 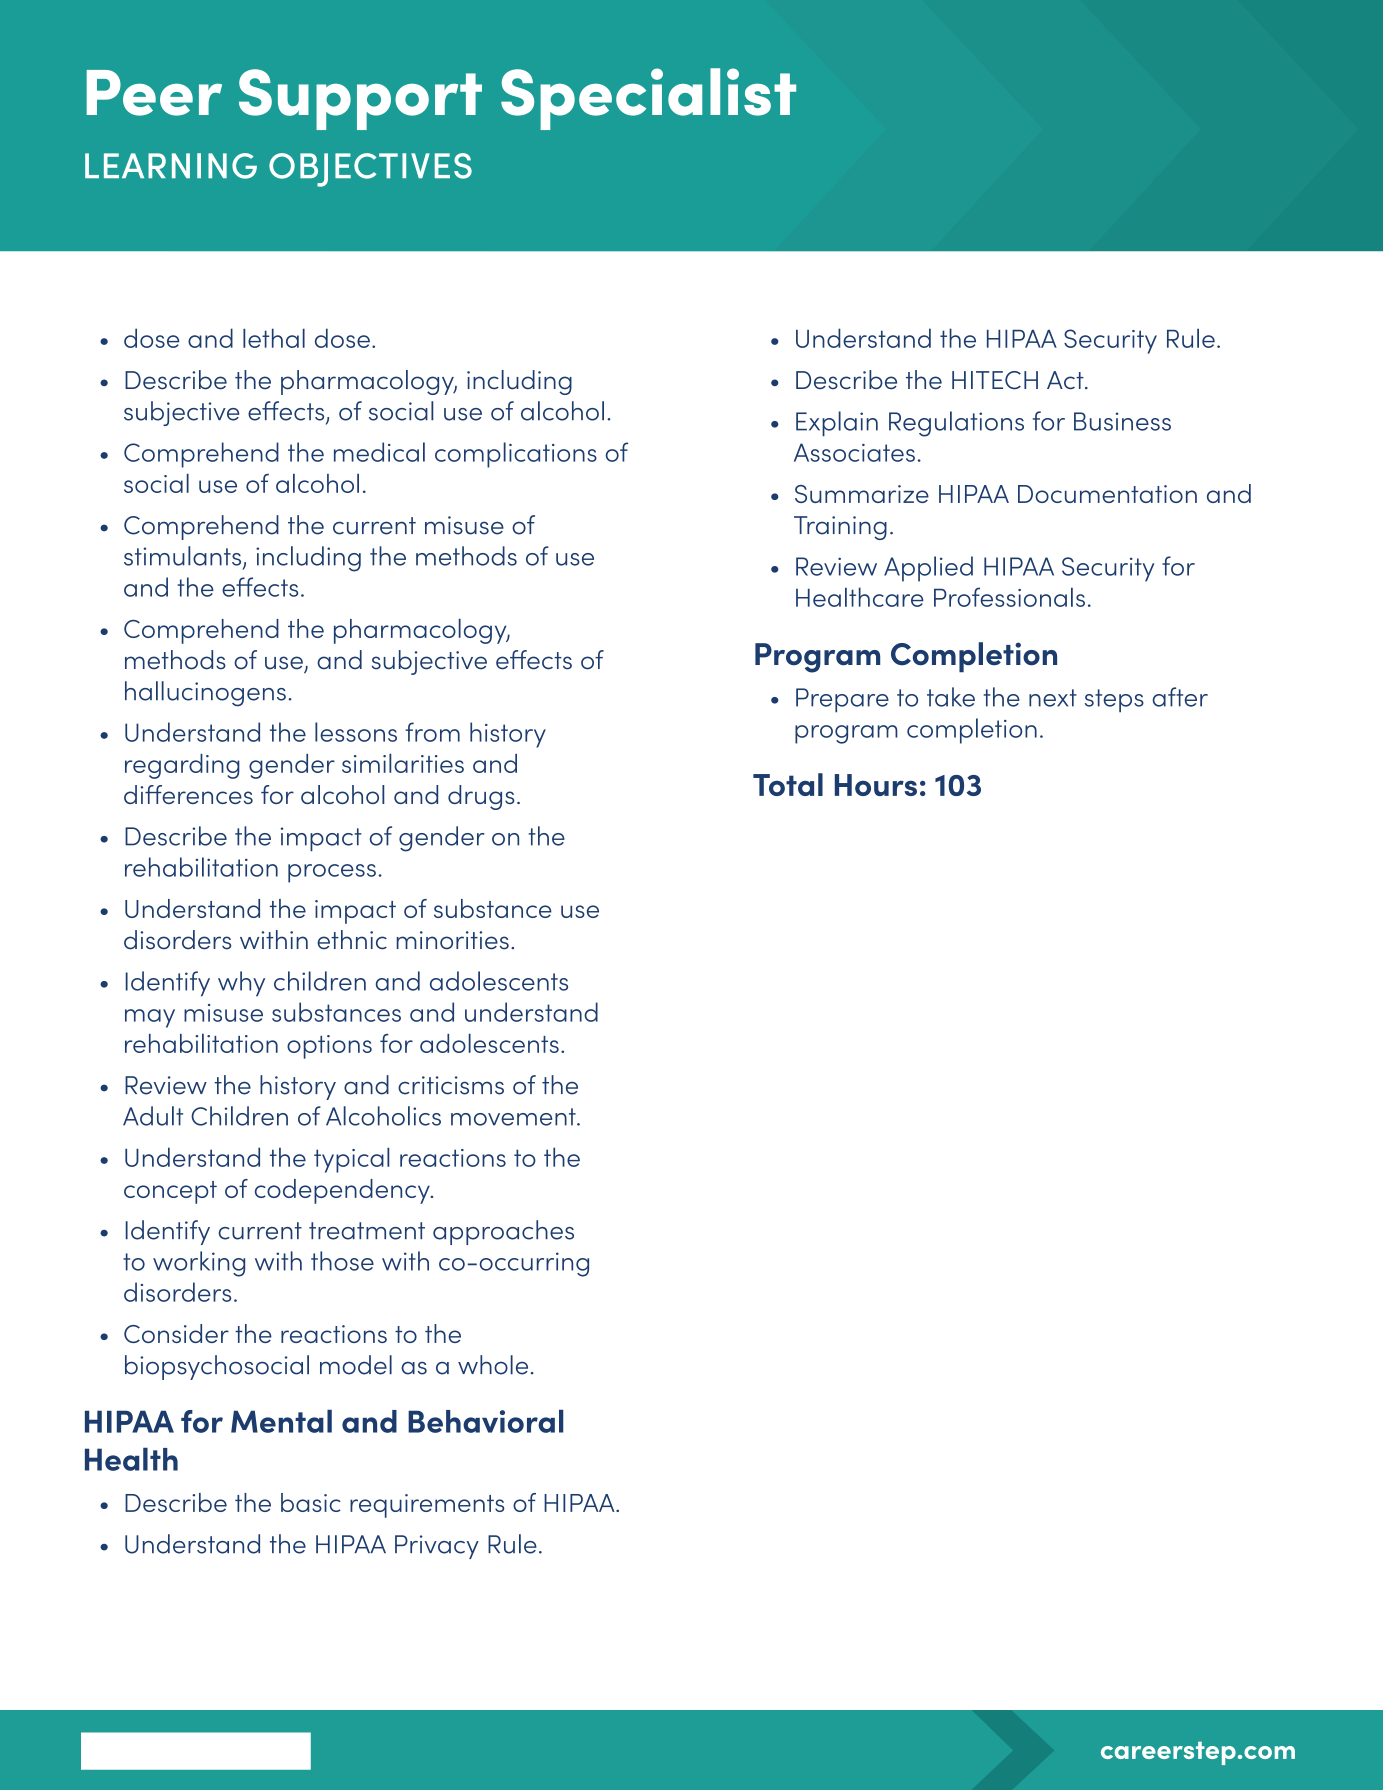 I want to click on Support, so click(x=360, y=99).
